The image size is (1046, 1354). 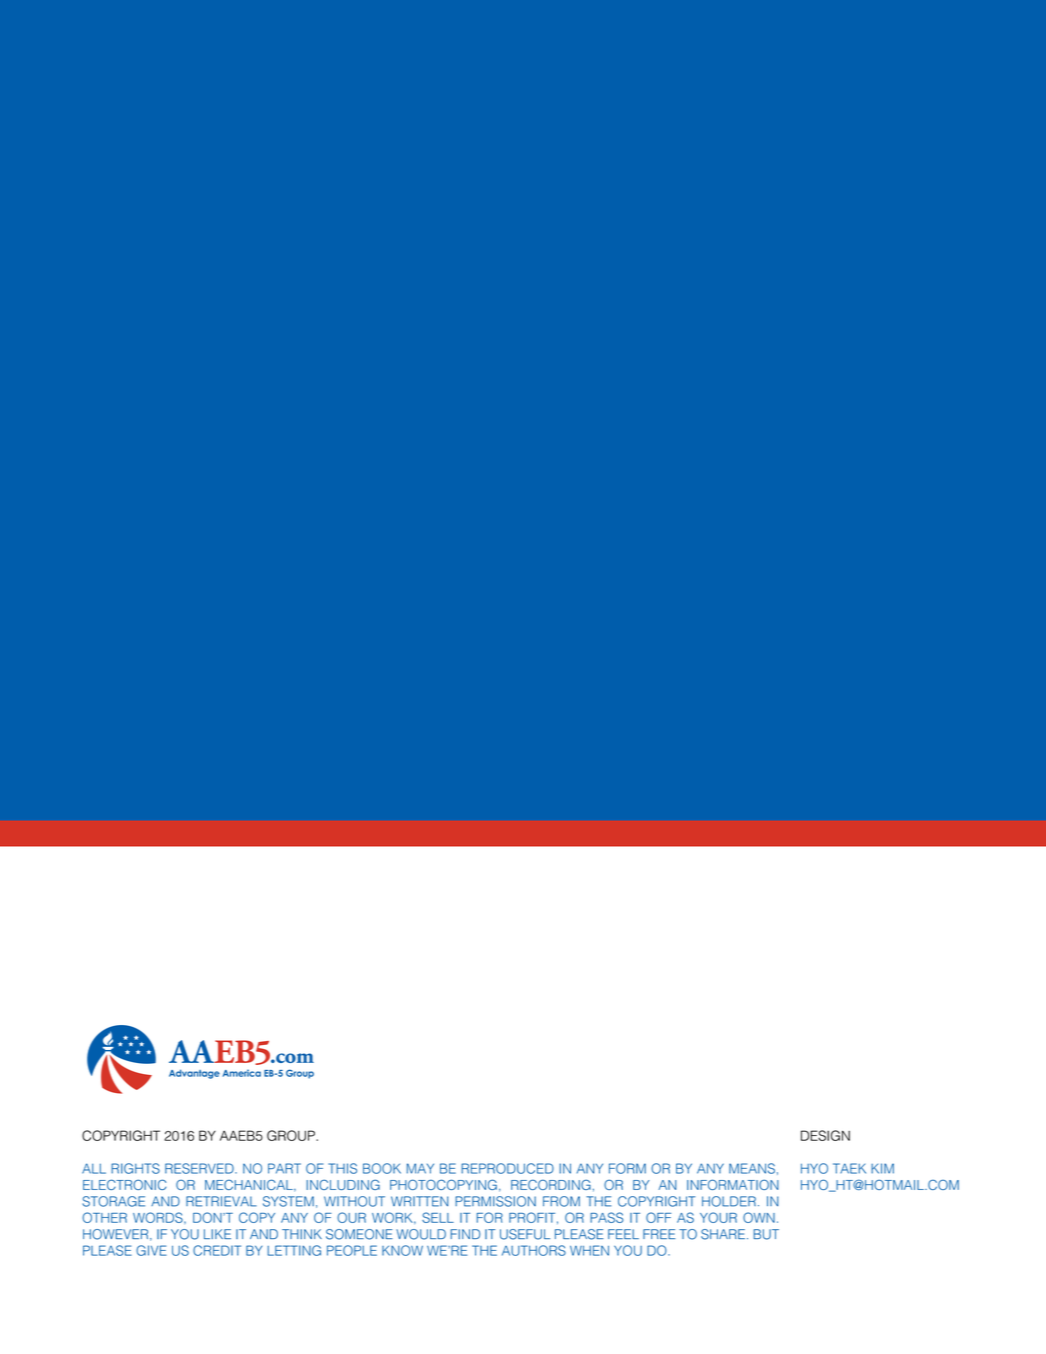 I want to click on retrieval, so click(x=221, y=1201).
